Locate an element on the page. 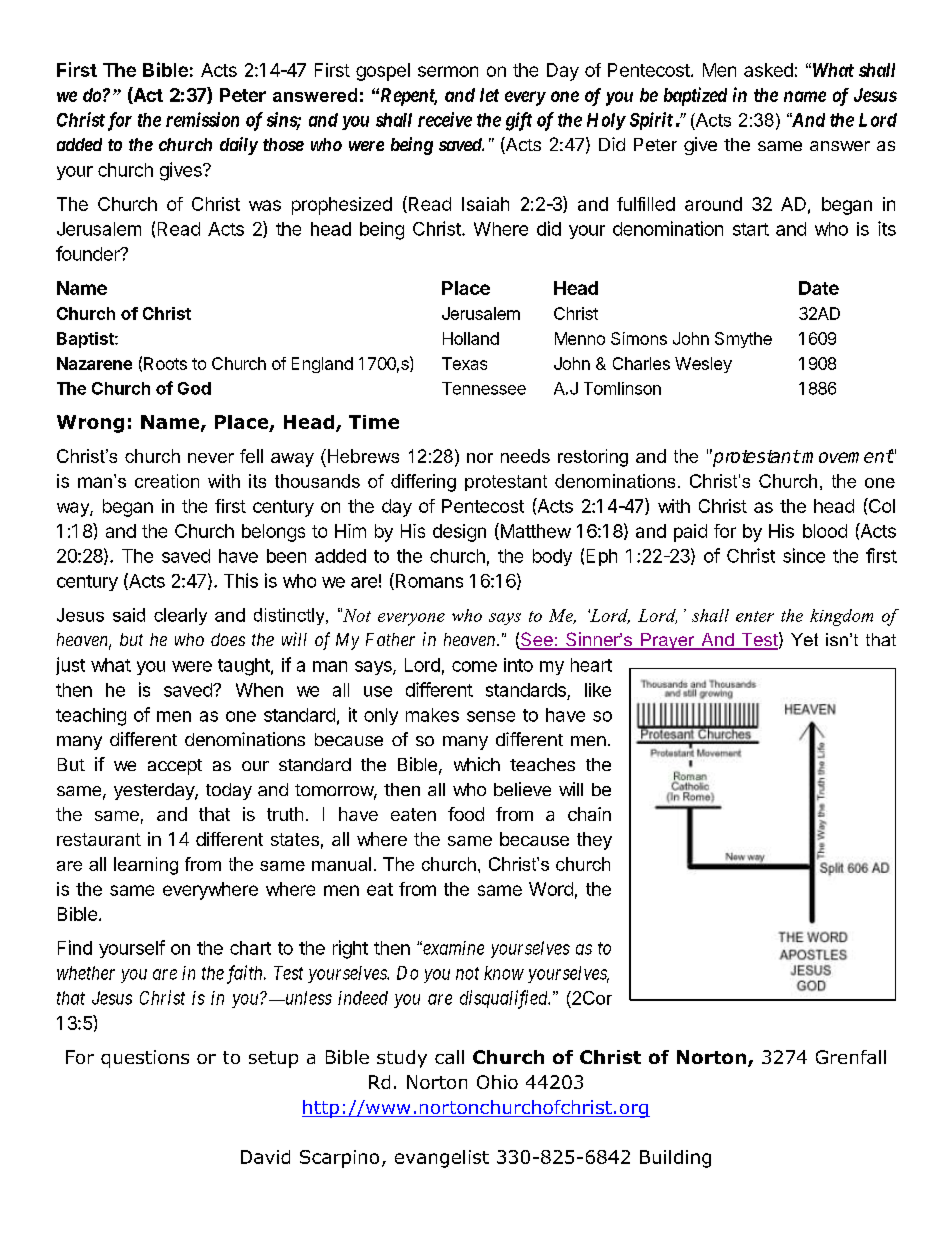  questions is located at coordinates (145, 1059).
